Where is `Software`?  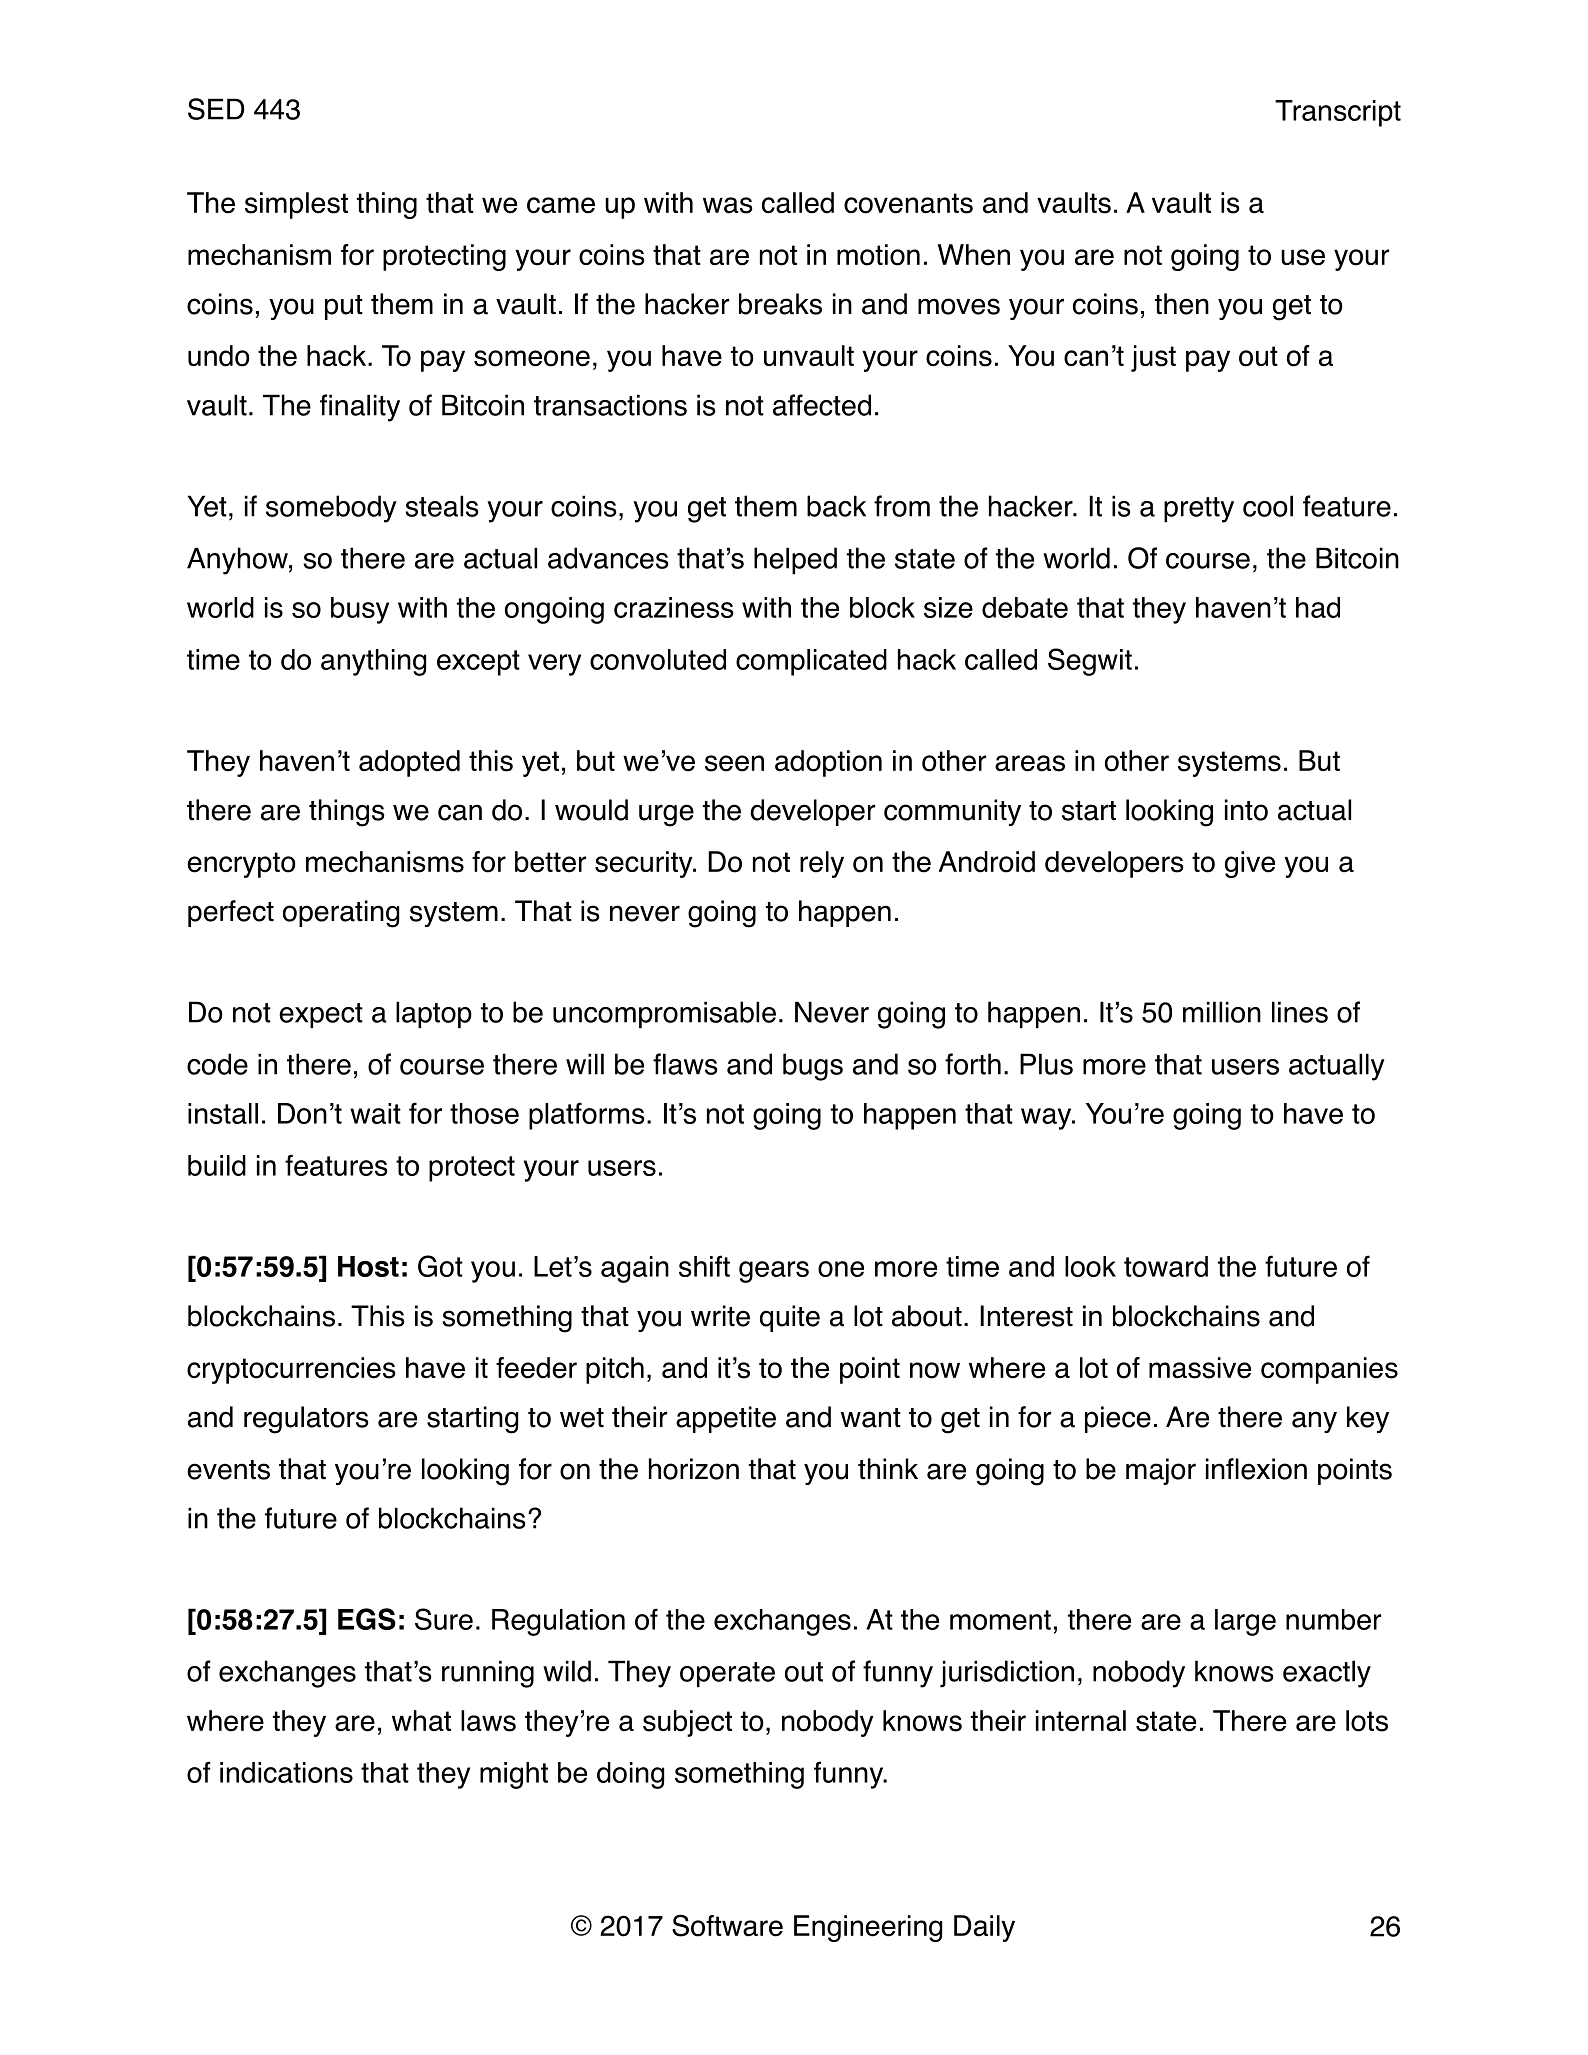 Software is located at coordinates (727, 1925).
